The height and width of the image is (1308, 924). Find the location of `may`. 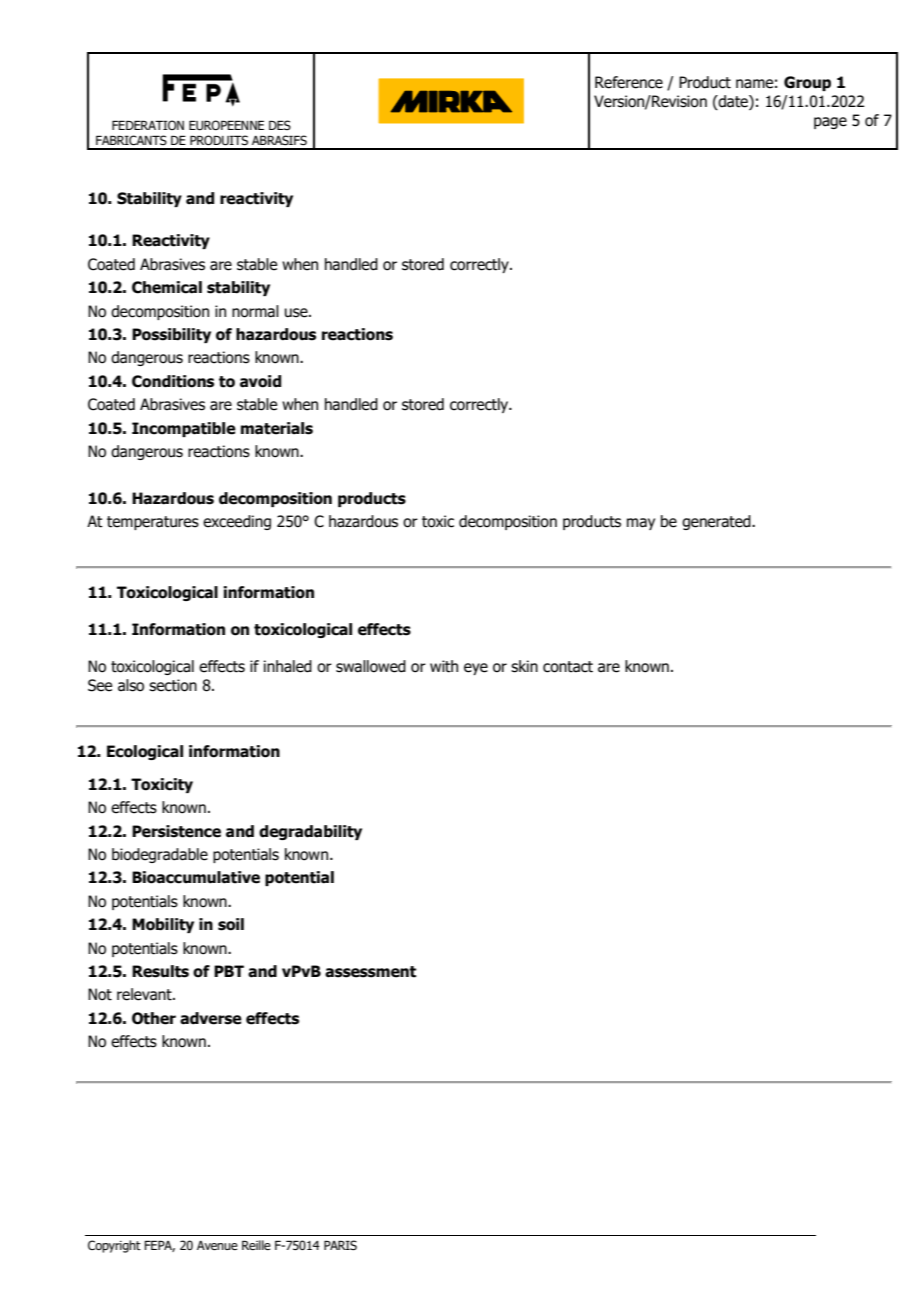

may is located at coordinates (641, 524).
